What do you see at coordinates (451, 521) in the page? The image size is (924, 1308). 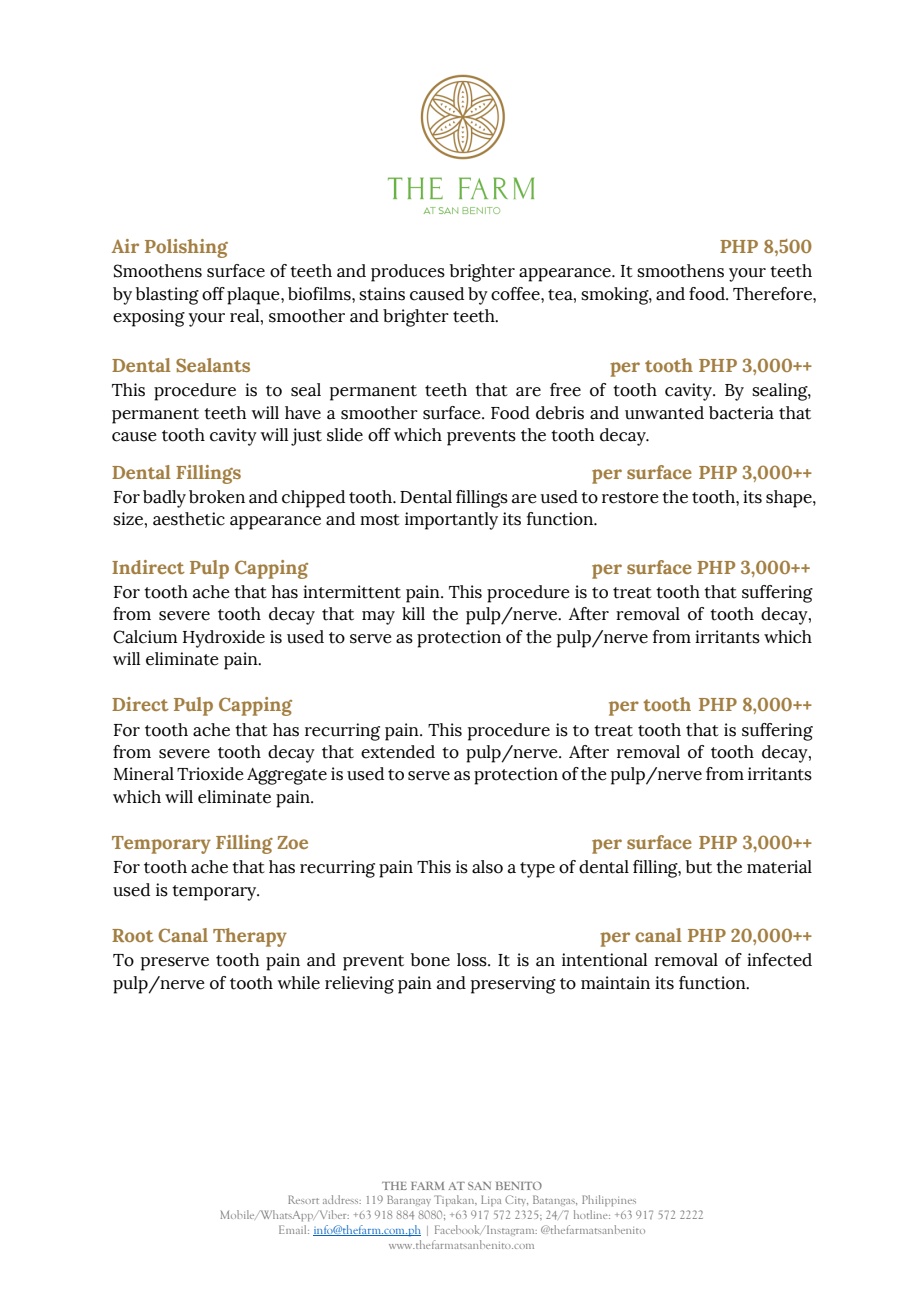 I see `importantly` at bounding box center [451, 521].
